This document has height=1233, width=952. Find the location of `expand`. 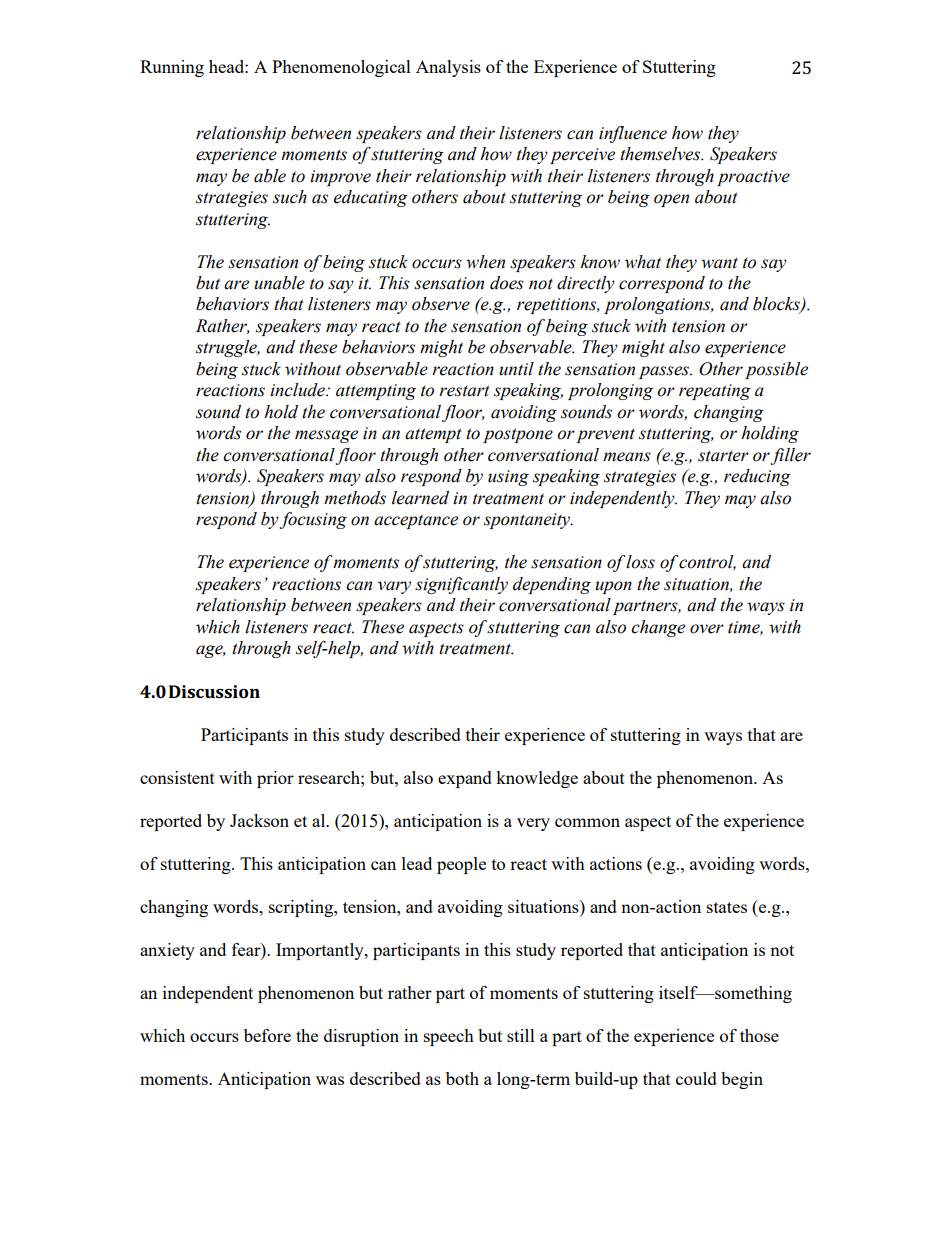

expand is located at coordinates (465, 779).
